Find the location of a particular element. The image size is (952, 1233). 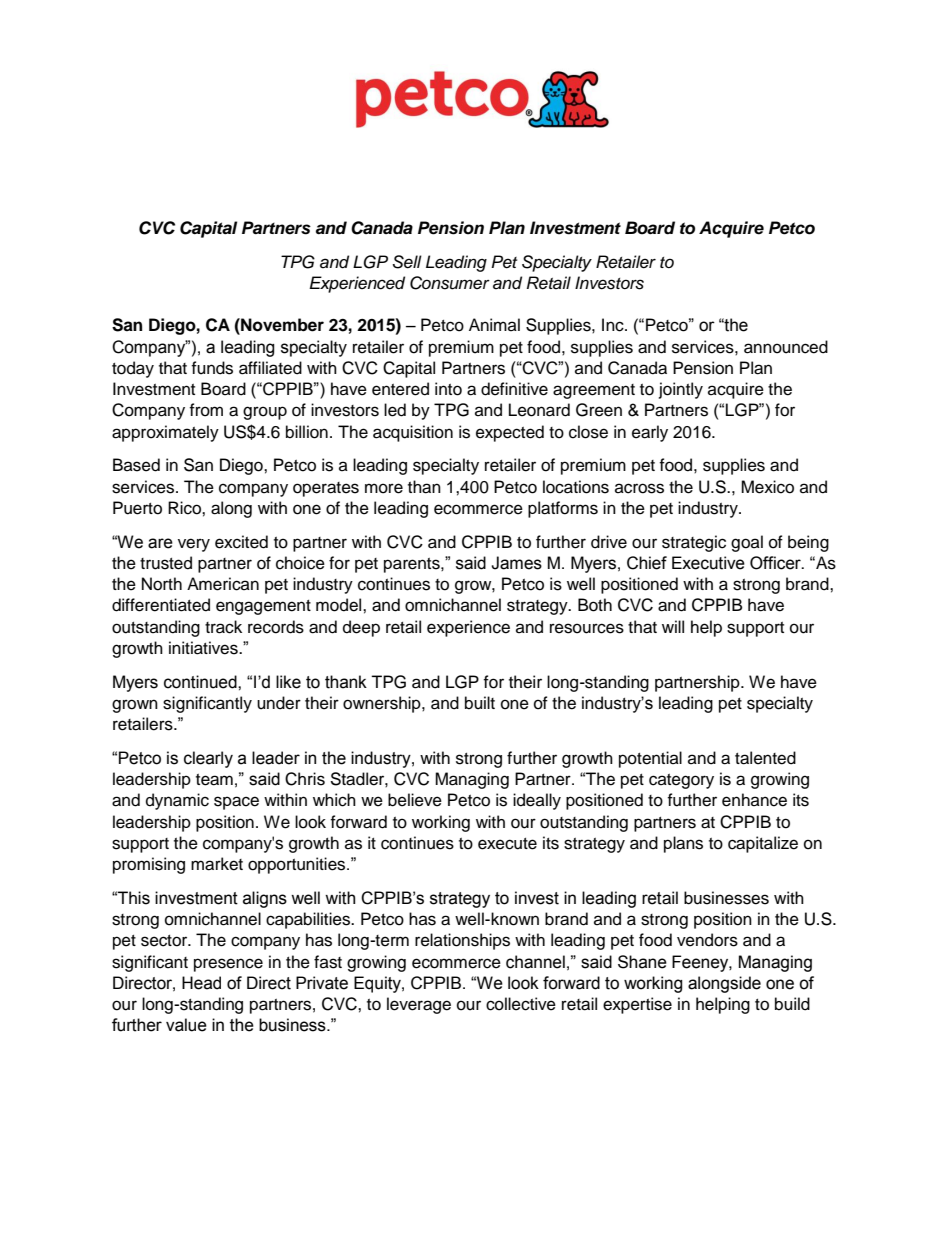

announced is located at coordinates (786, 347).
